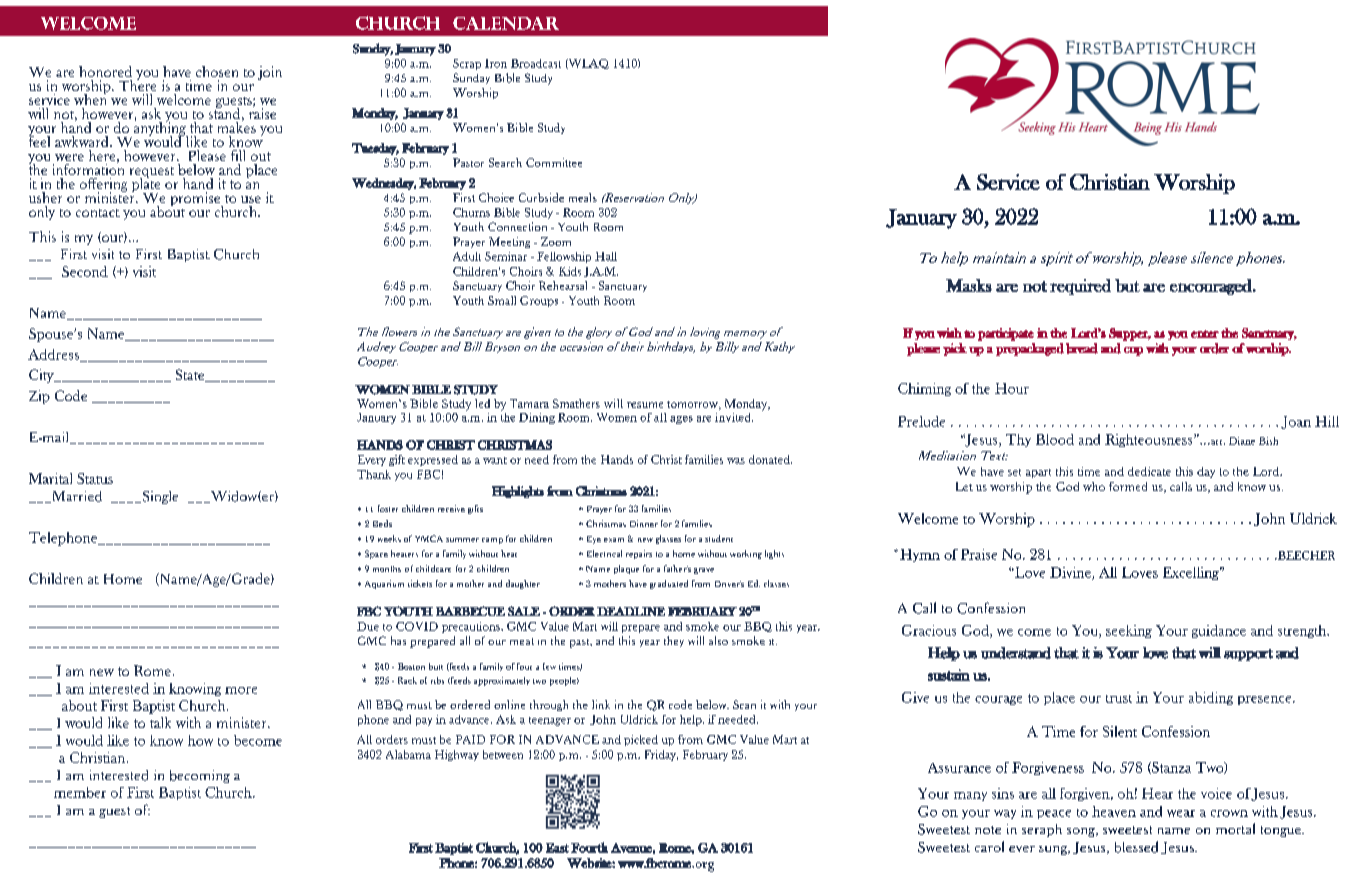 The width and height of the screenshot is (1372, 887). What do you see at coordinates (1149, 471) in the screenshot?
I see `dedicate` at bounding box center [1149, 471].
